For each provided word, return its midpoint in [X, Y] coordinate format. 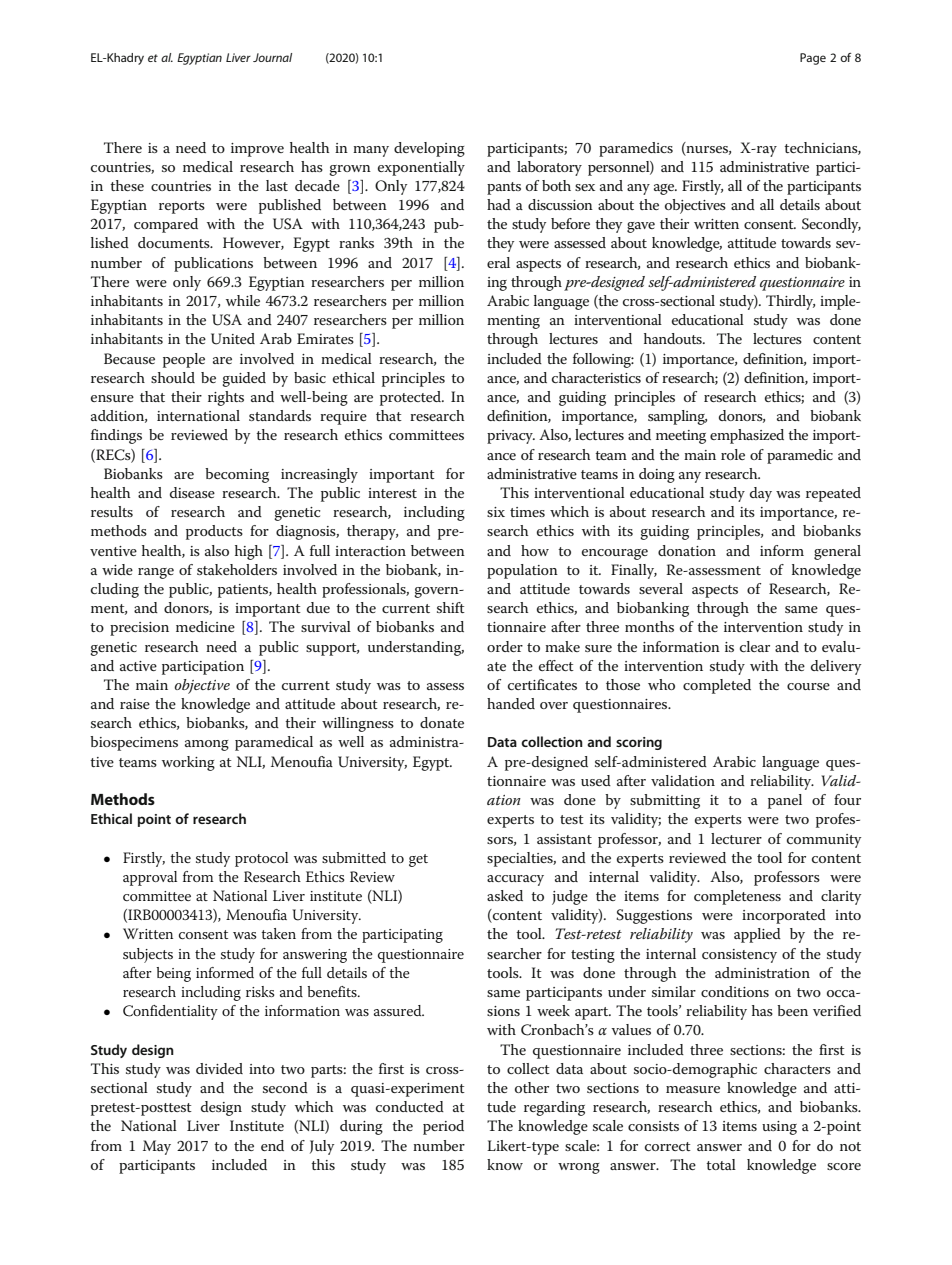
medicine [205, 626]
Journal [272, 57]
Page [813, 59]
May [157, 1147]
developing [429, 149]
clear [755, 646]
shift [451, 607]
